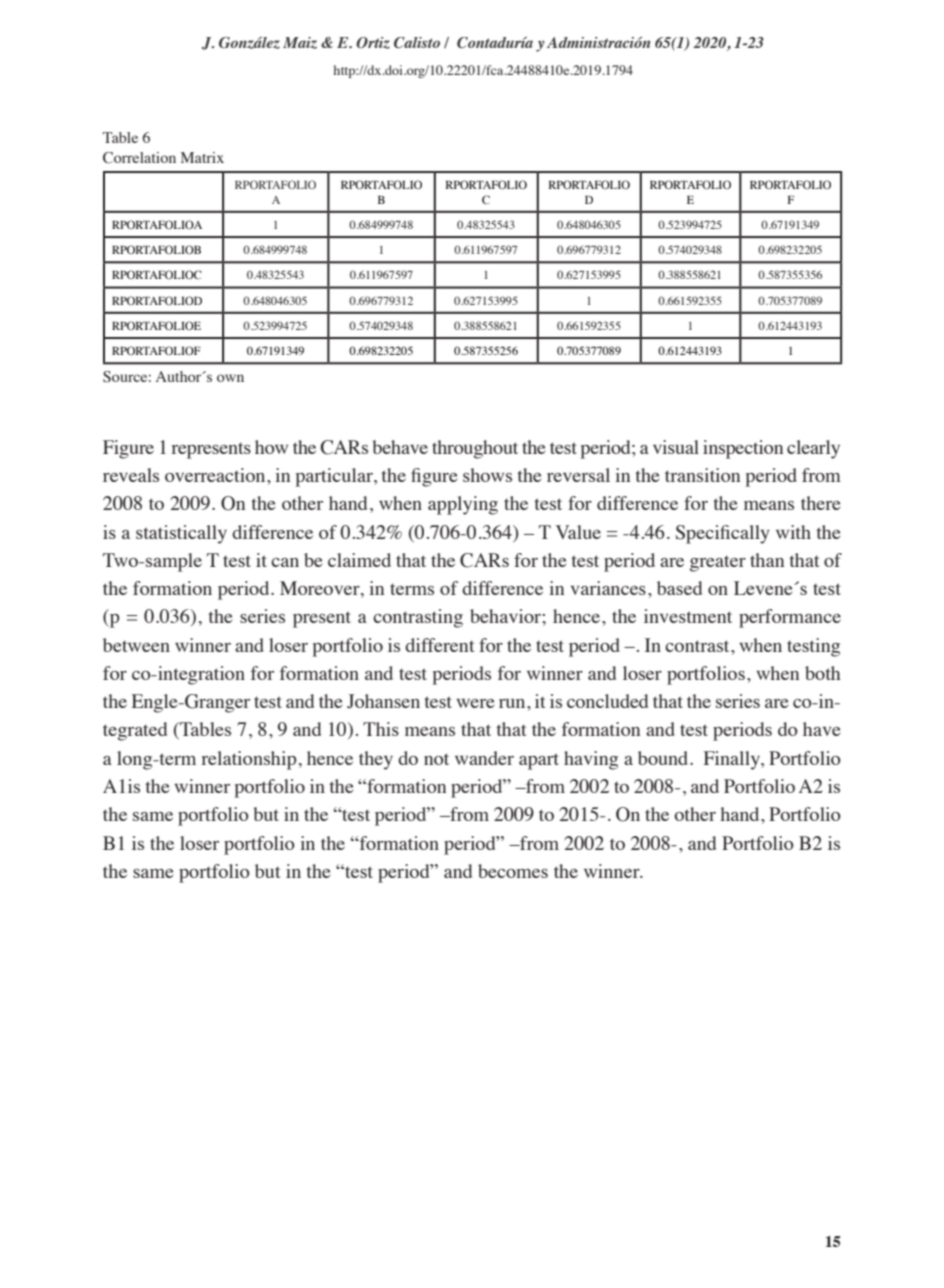 The image size is (944, 1288). I want to click on Ortiz, so click(373, 43).
